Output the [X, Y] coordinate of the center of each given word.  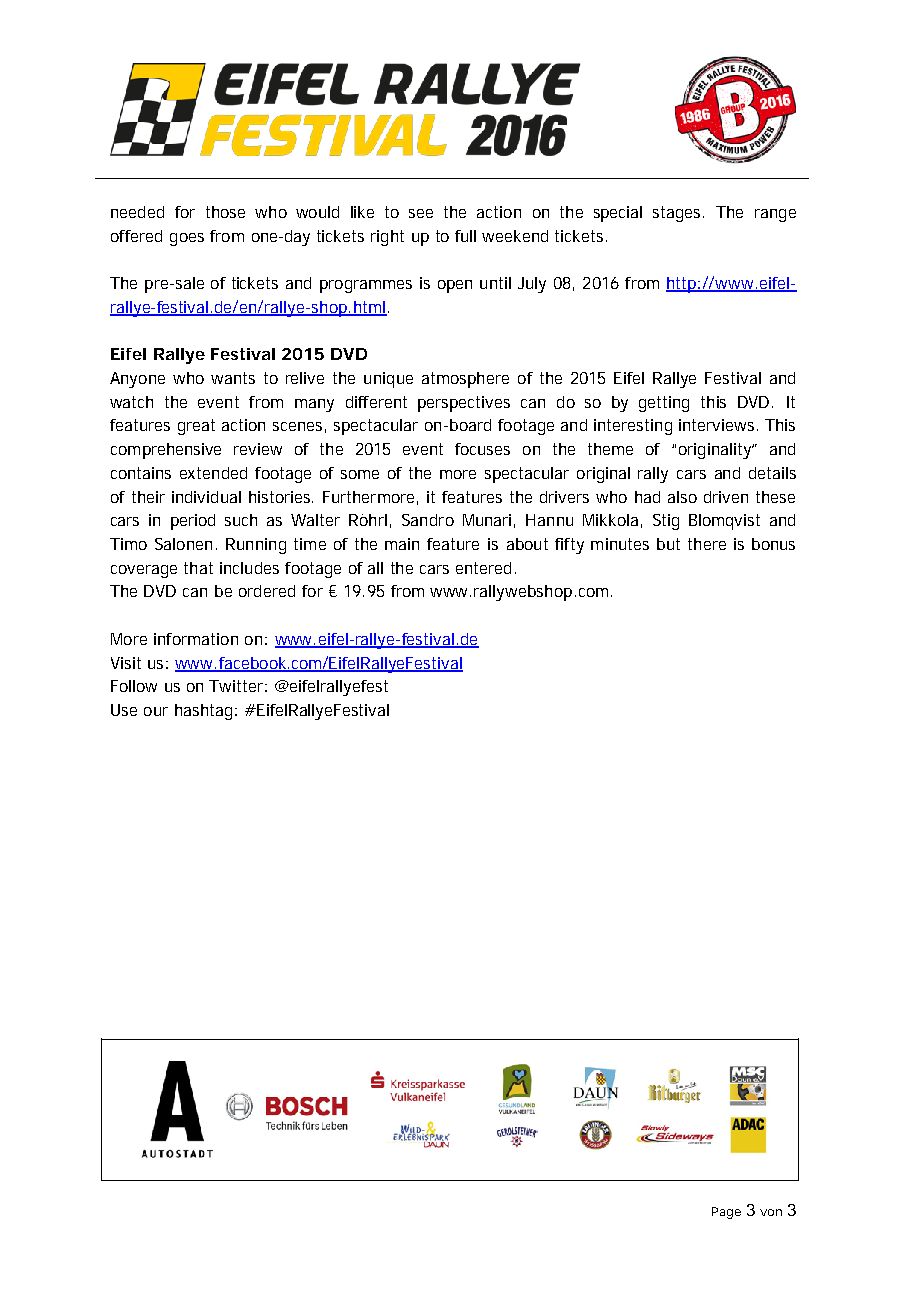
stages [678, 214]
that [198, 568]
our [156, 711]
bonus [773, 544]
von [771, 1212]
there [707, 544]
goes [187, 239]
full [465, 236]
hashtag [203, 712]
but [668, 544]
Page [726, 1213]
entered [483, 568]
